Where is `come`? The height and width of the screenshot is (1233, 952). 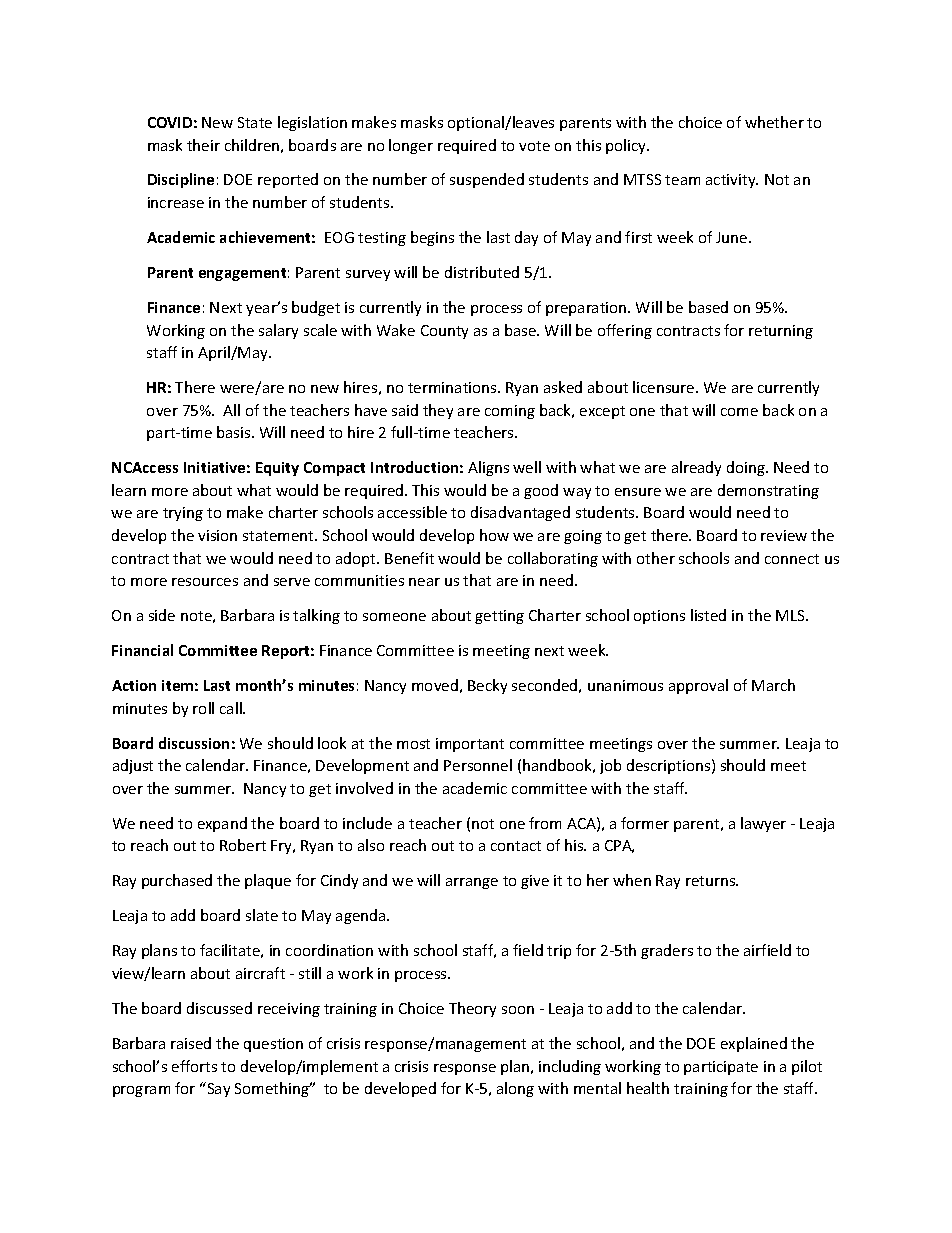 come is located at coordinates (739, 412).
